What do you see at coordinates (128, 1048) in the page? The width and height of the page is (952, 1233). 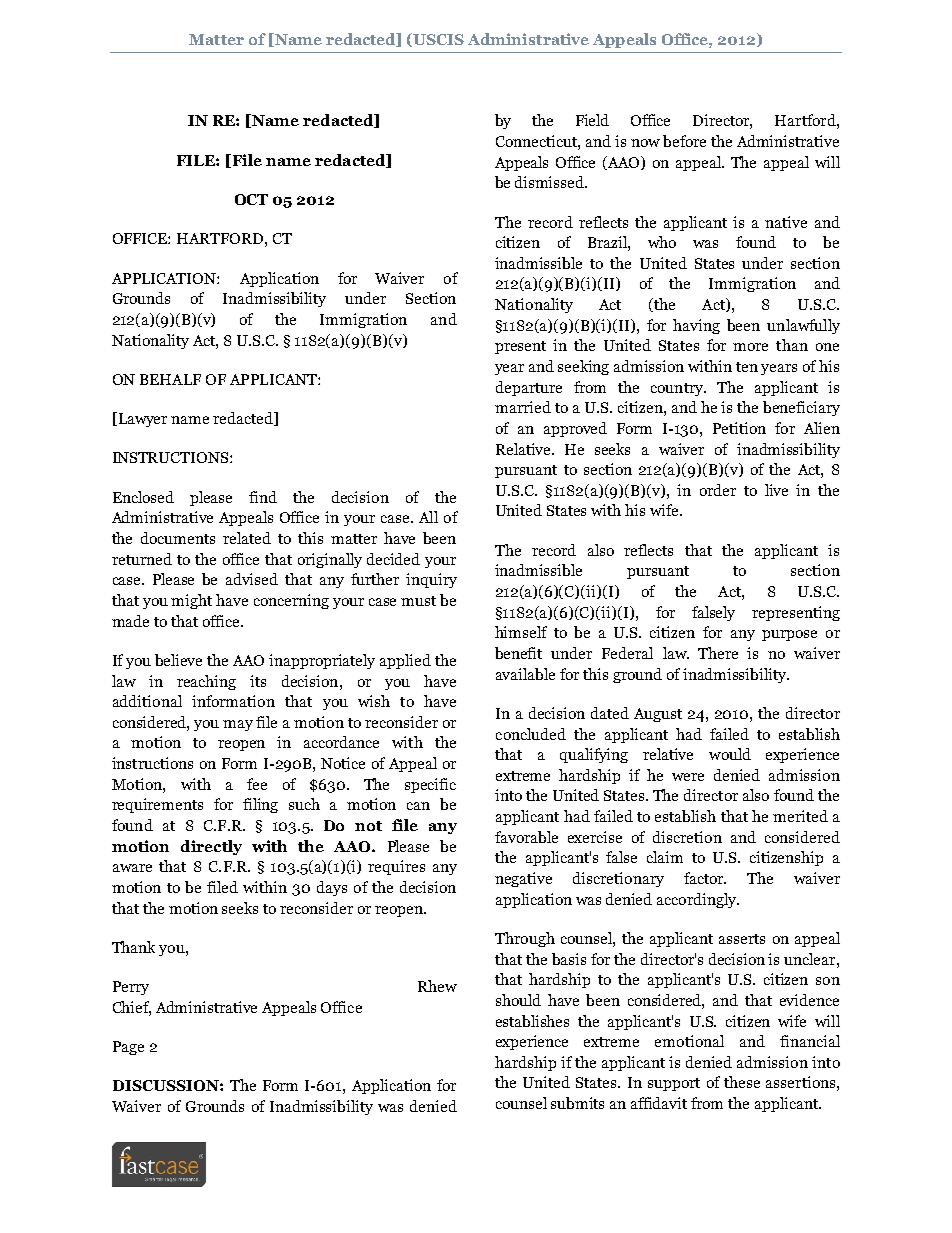 I see `Page` at bounding box center [128, 1048].
